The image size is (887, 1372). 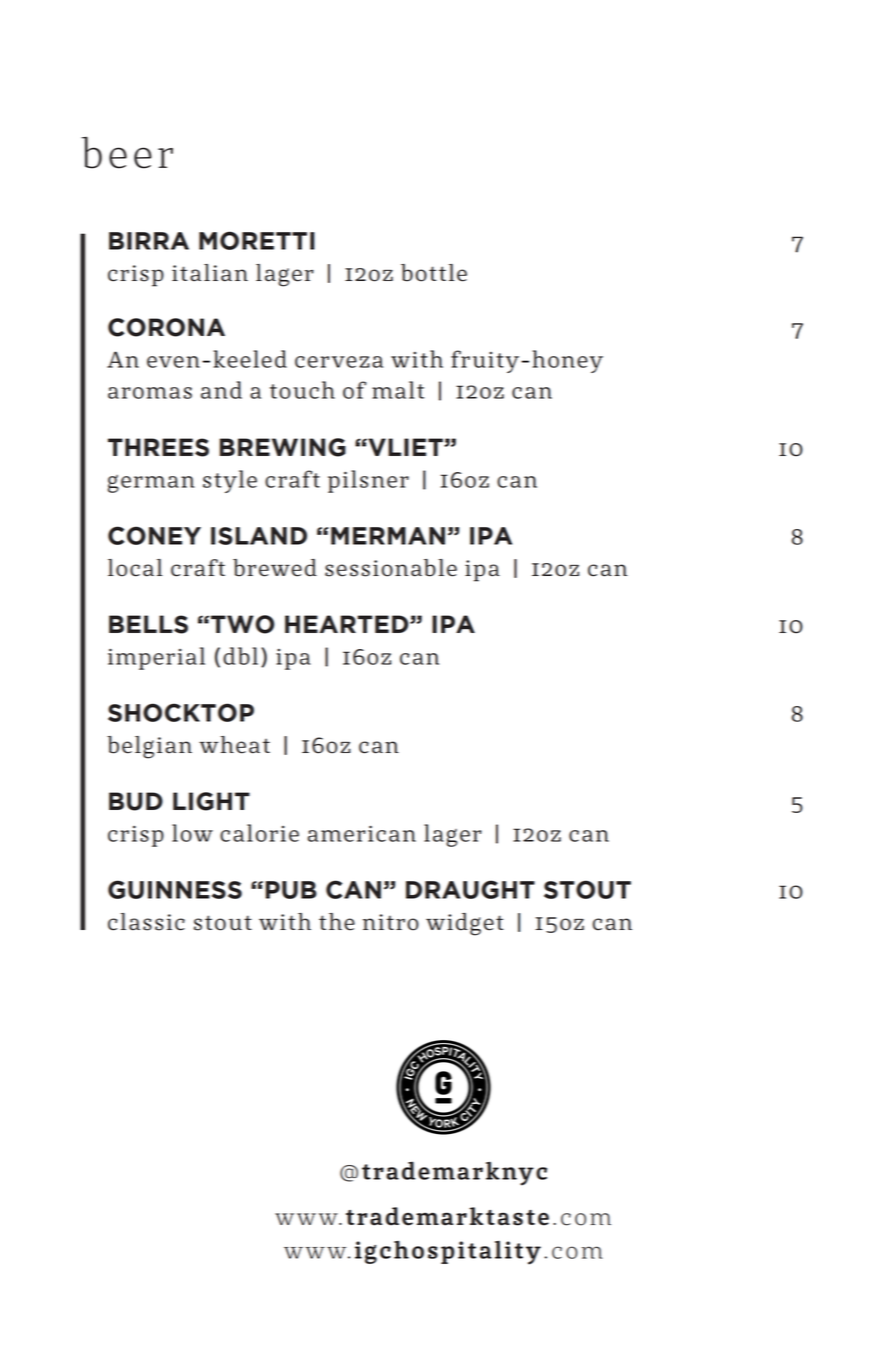 What do you see at coordinates (388, 536) in the document?
I see `MERMAN` at bounding box center [388, 536].
